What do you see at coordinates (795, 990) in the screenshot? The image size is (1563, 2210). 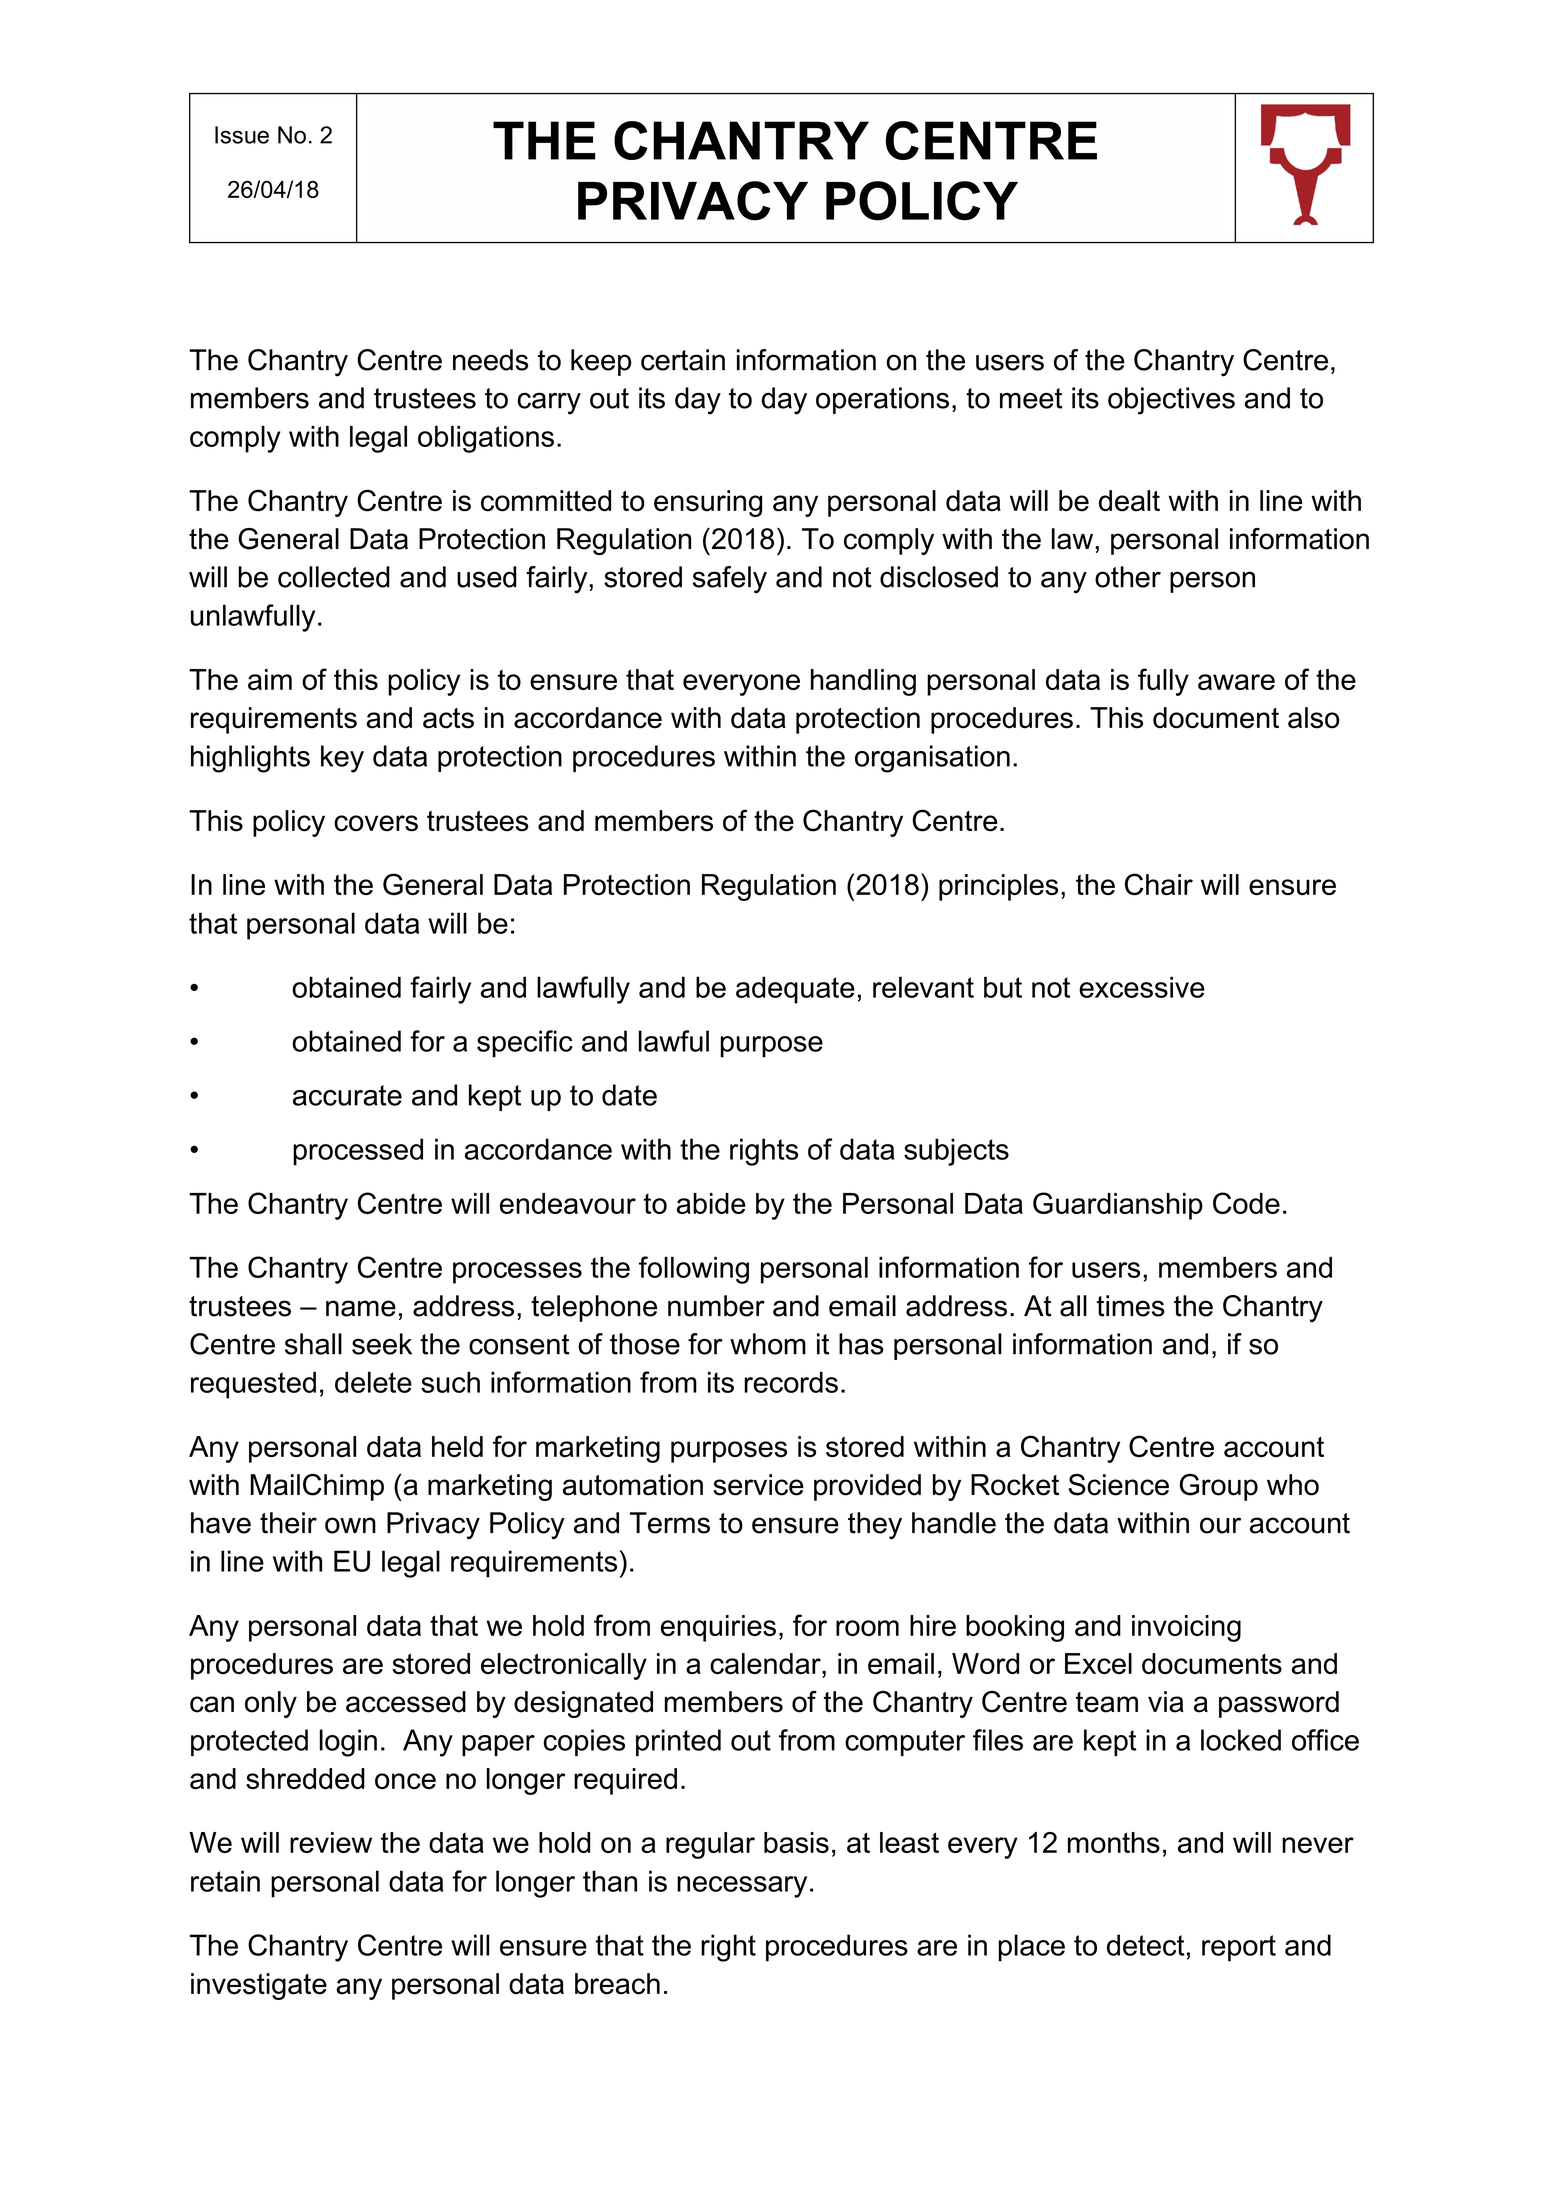 I see `adequate` at bounding box center [795, 990].
